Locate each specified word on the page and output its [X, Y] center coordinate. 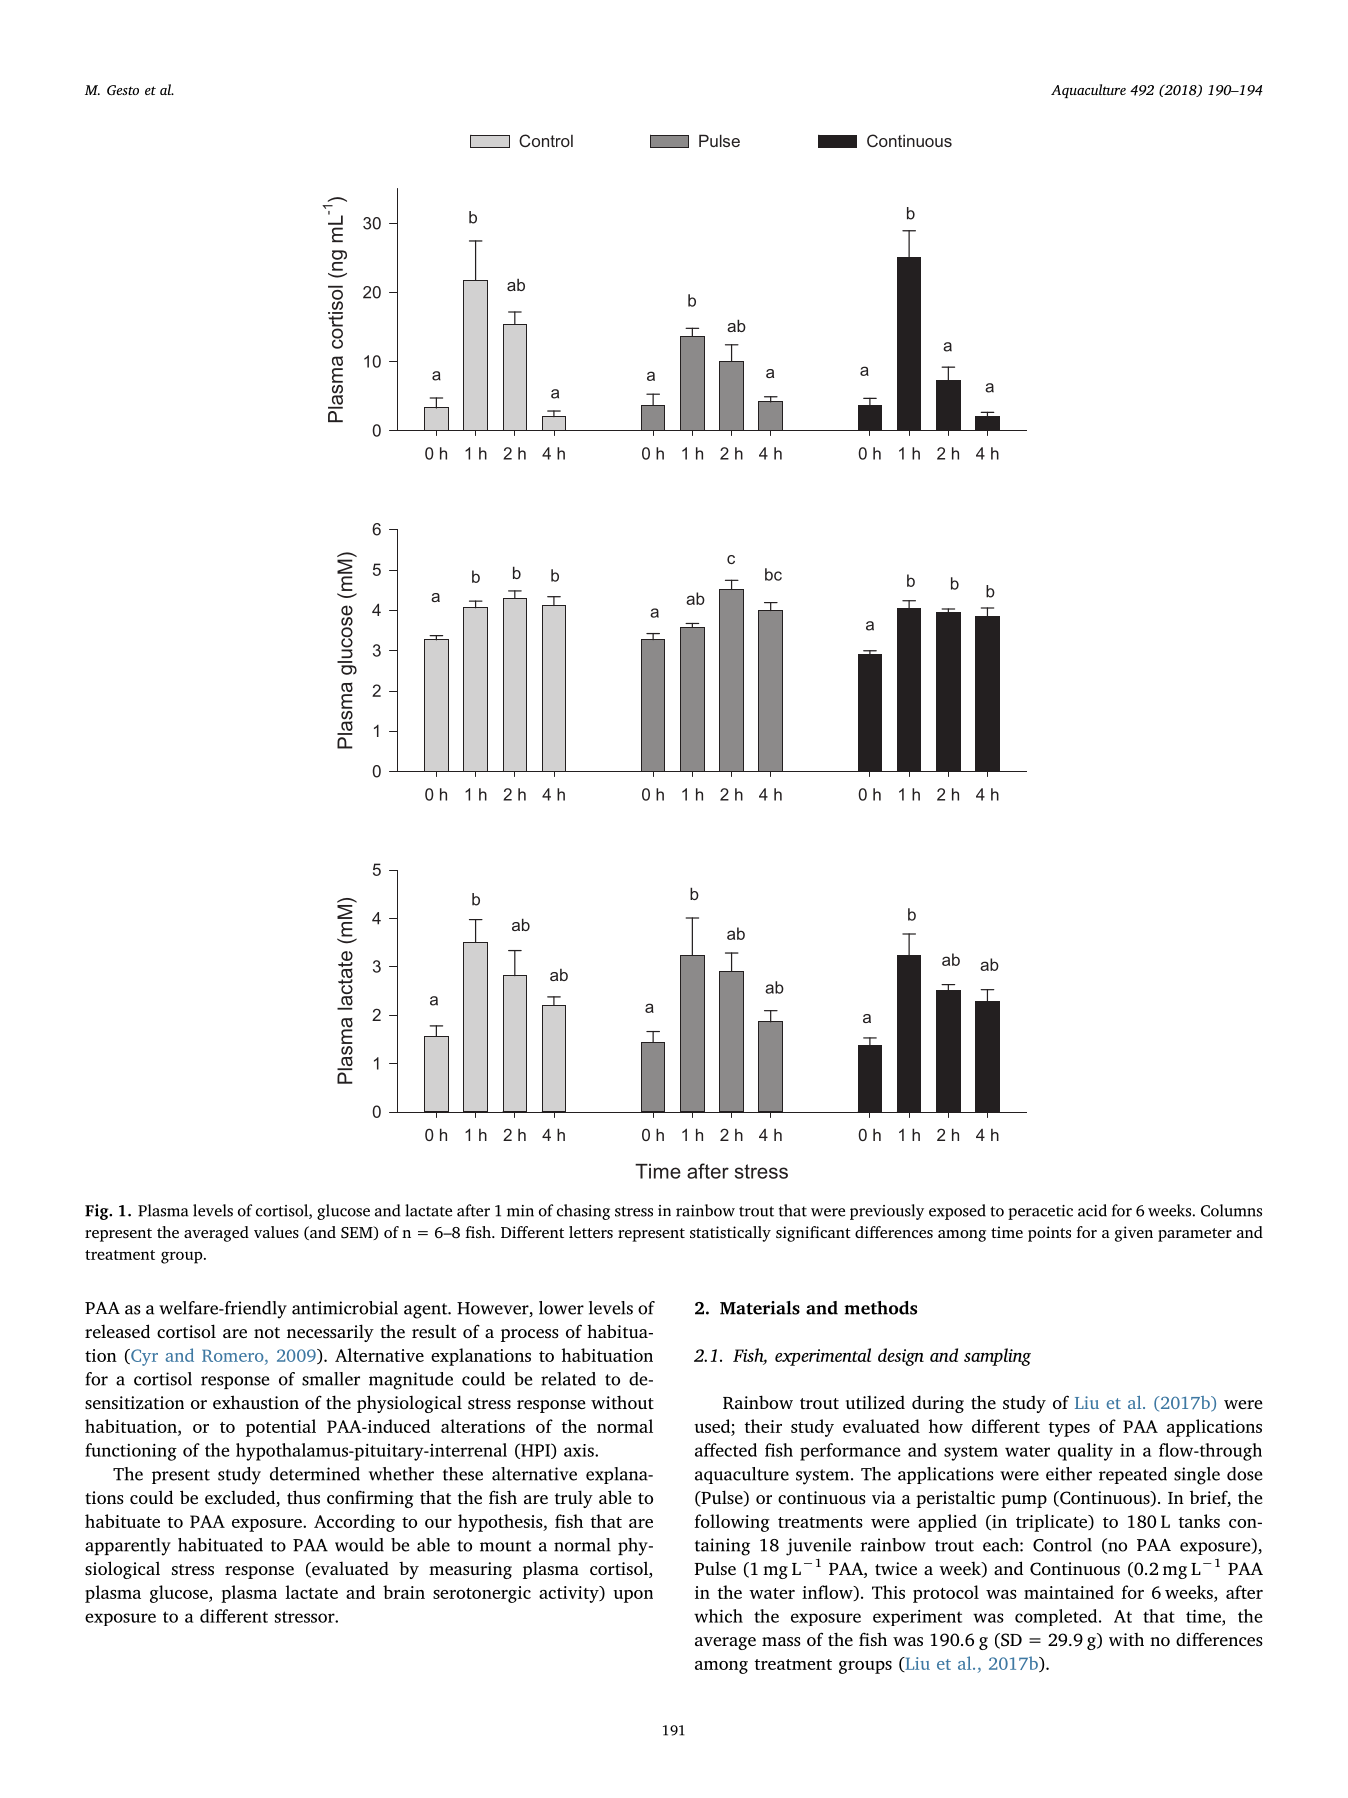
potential [281, 1428]
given [1134, 1234]
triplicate [1053, 1523]
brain [404, 1592]
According [354, 1523]
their [763, 1426]
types [1069, 1429]
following [732, 1523]
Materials [760, 1308]
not [267, 1332]
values [276, 1232]
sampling [997, 1357]
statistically [730, 1234]
